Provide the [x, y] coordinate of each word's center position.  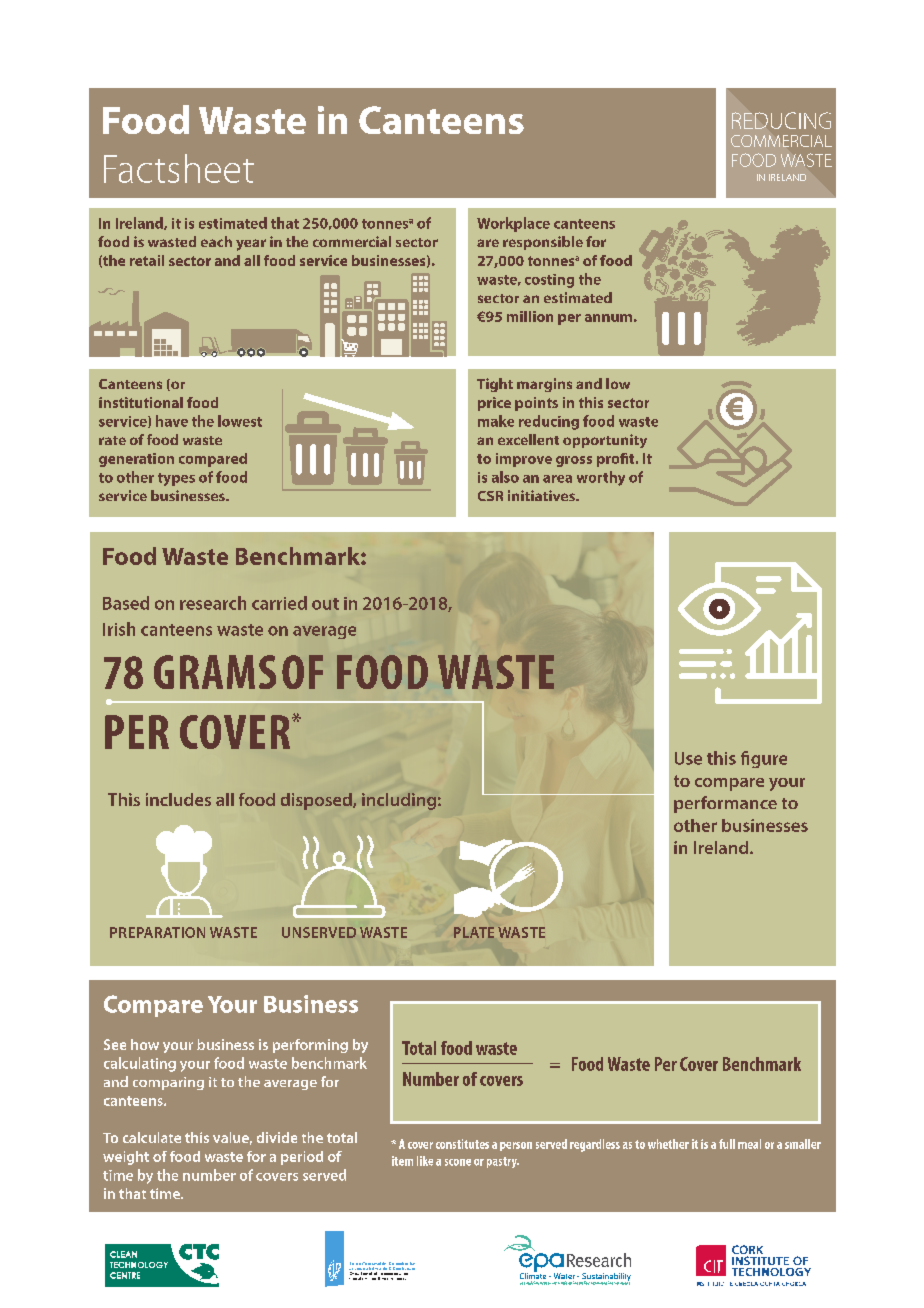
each [216, 241]
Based [126, 603]
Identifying [529, 1283]
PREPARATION [157, 932]
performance [725, 804]
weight [126, 1158]
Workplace [513, 224]
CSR [490, 496]
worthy [601, 478]
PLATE [474, 932]
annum [608, 318]
